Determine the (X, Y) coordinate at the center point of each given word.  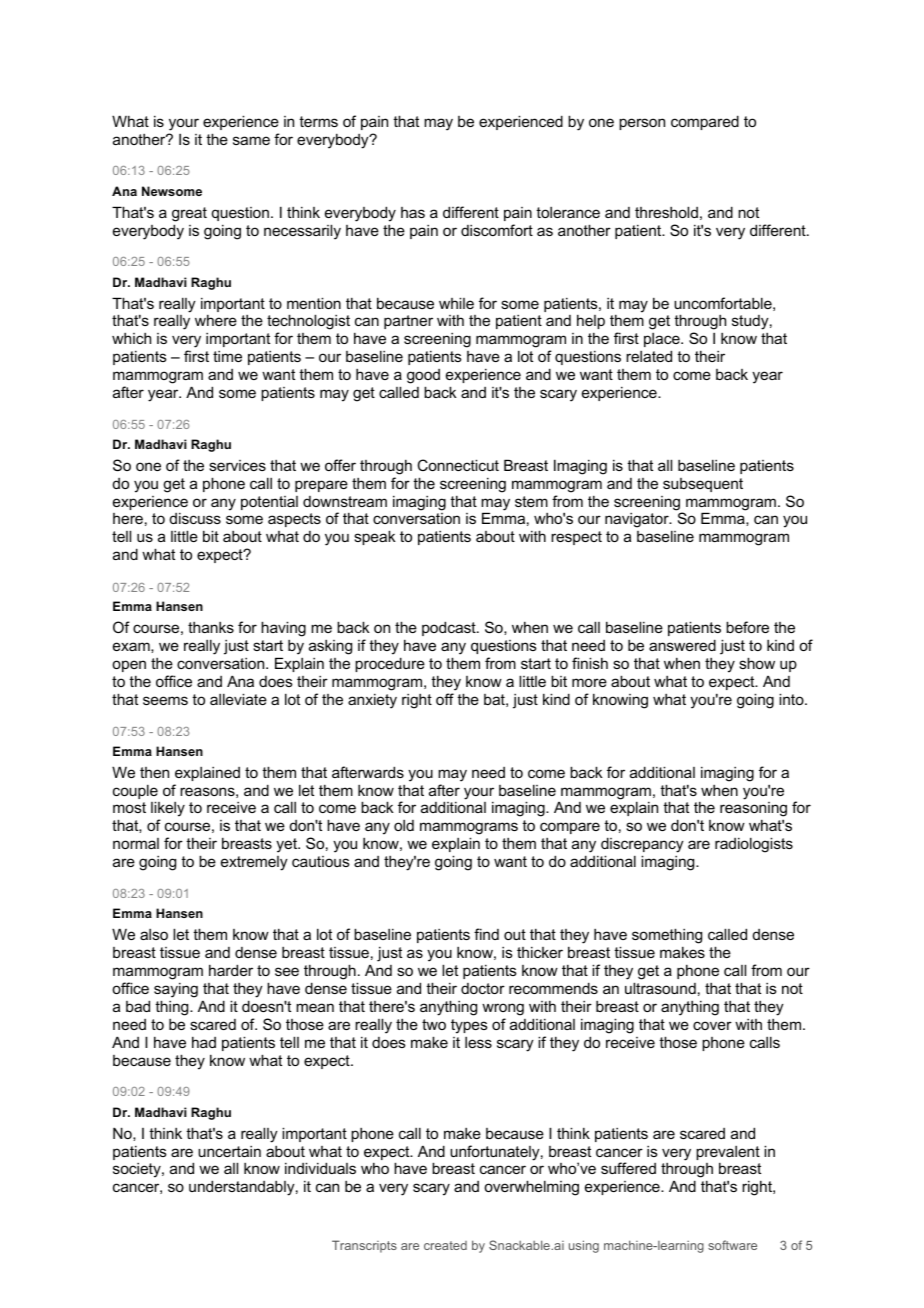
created (445, 1245)
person (642, 124)
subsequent (703, 485)
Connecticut (458, 465)
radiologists (754, 845)
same (251, 140)
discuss (195, 518)
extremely (254, 863)
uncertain (229, 1151)
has (413, 212)
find (486, 934)
